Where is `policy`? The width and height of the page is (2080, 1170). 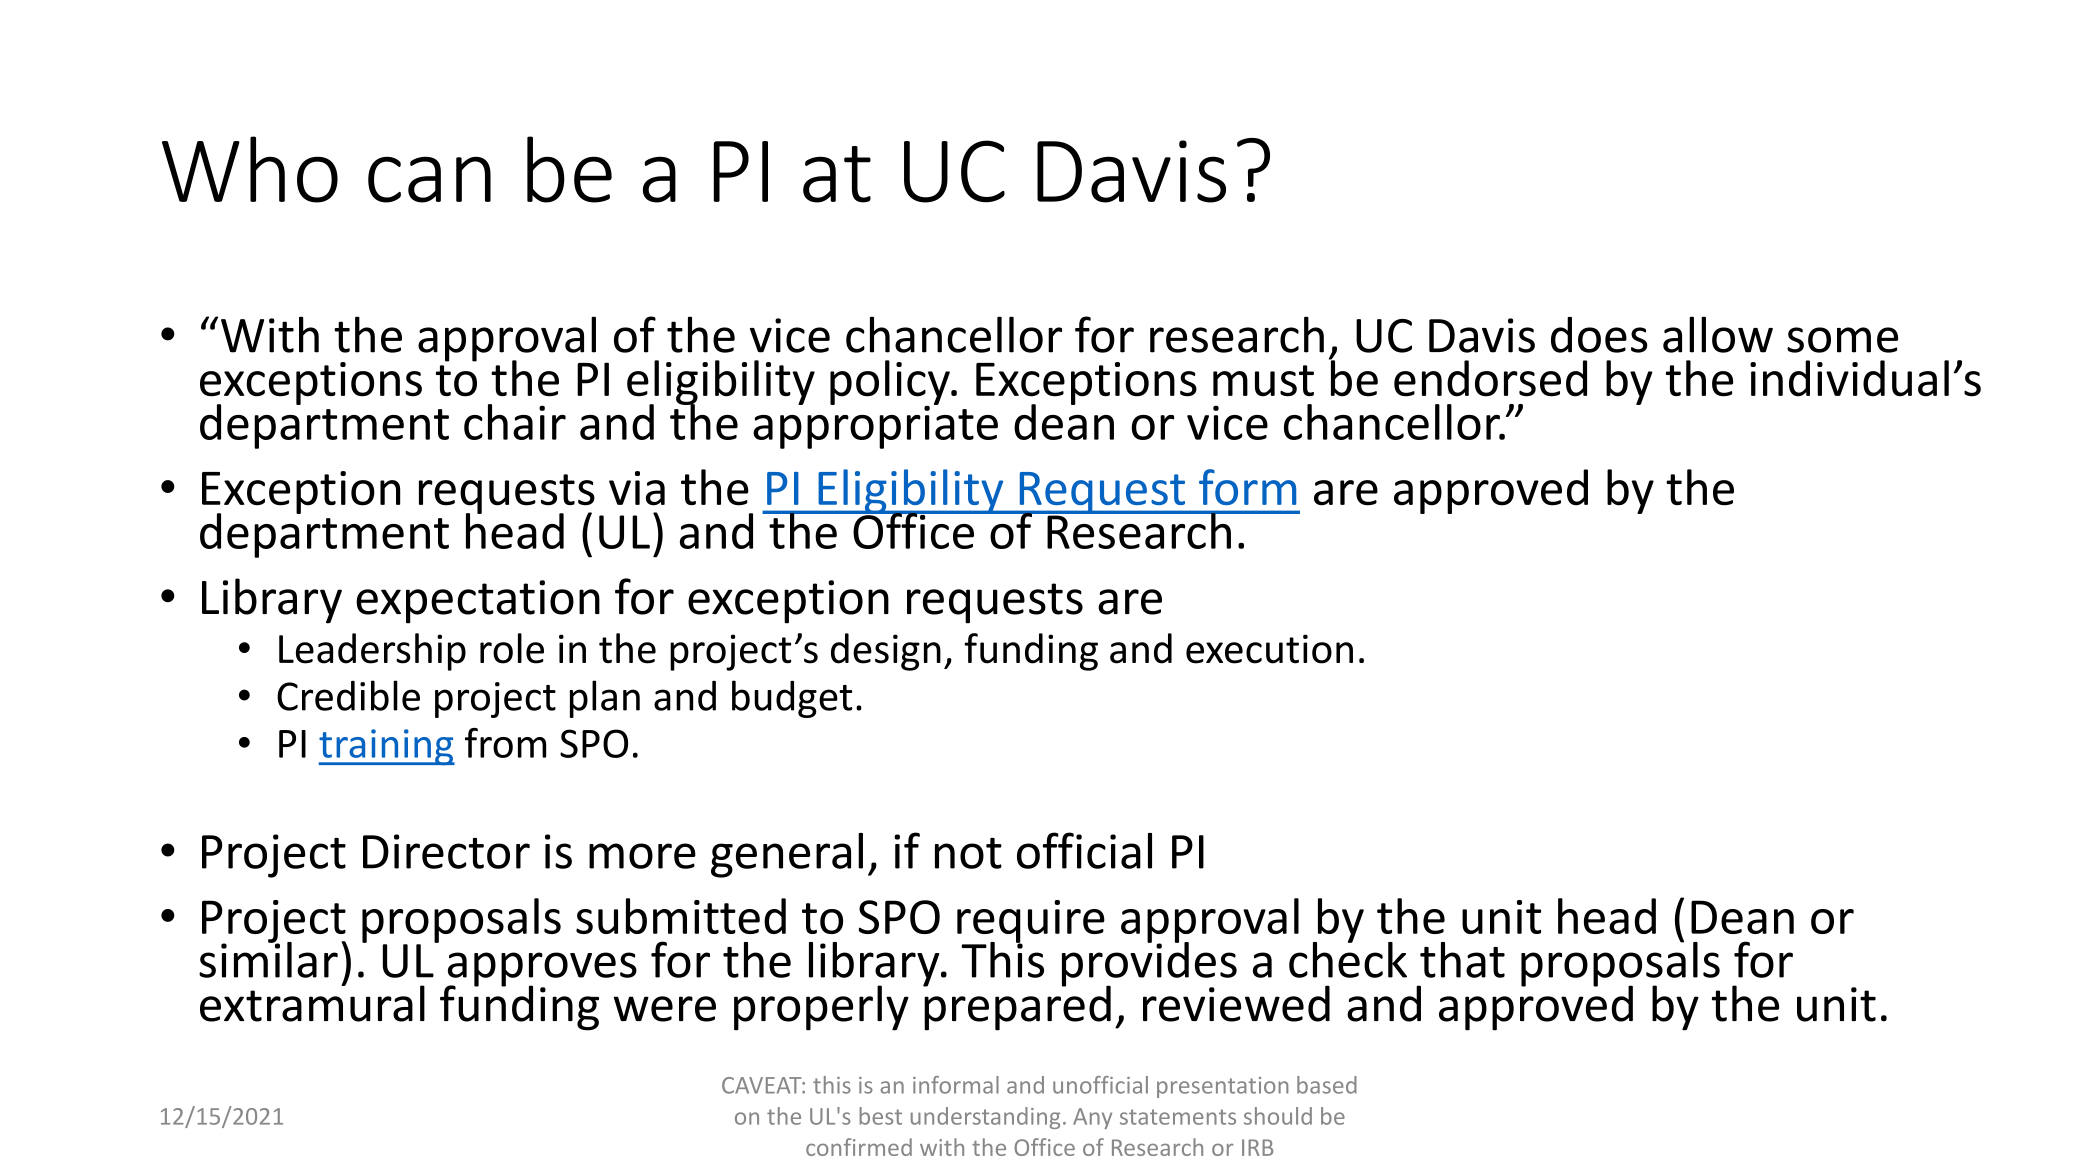 policy is located at coordinates (891, 383).
